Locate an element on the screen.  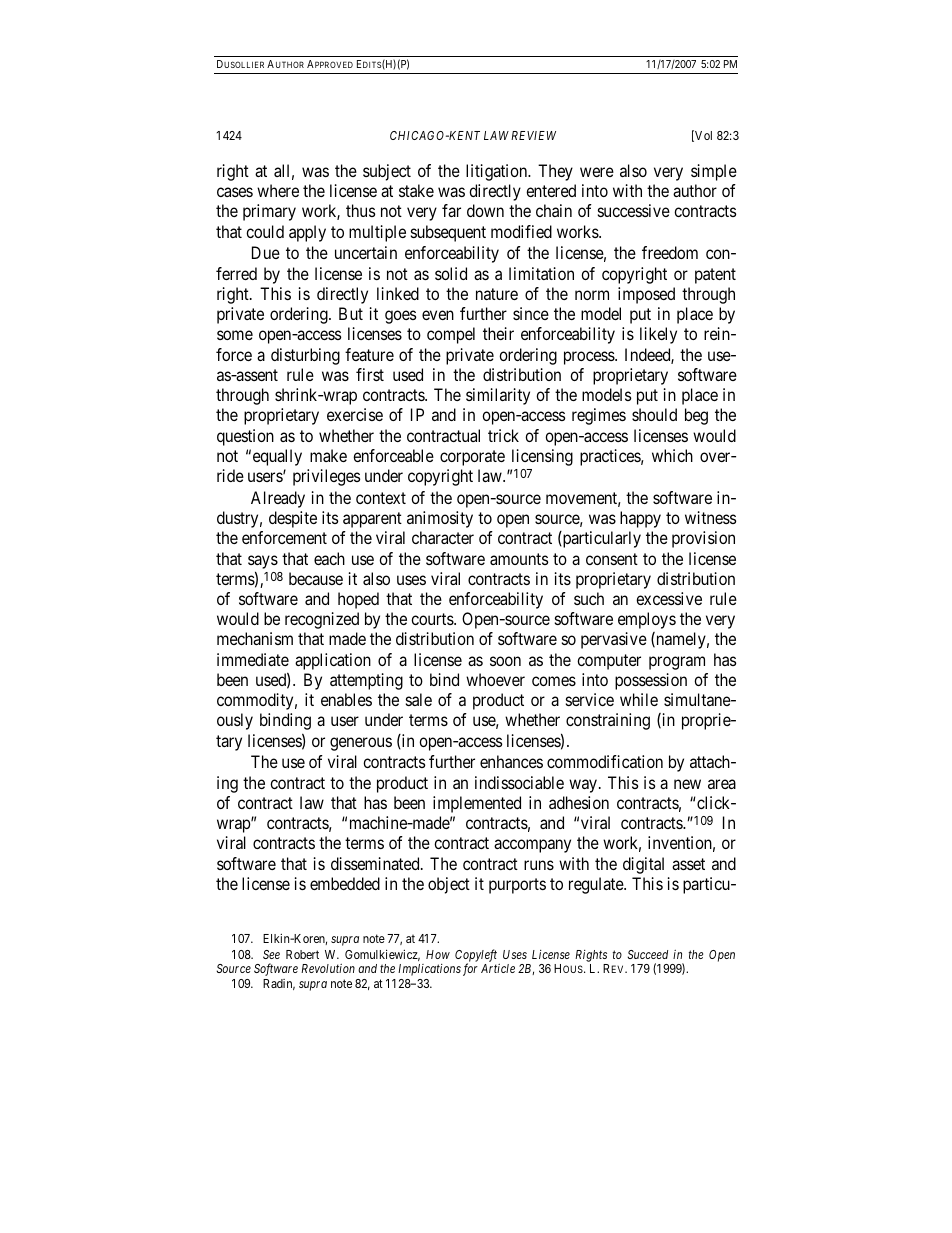
says is located at coordinates (263, 562).
